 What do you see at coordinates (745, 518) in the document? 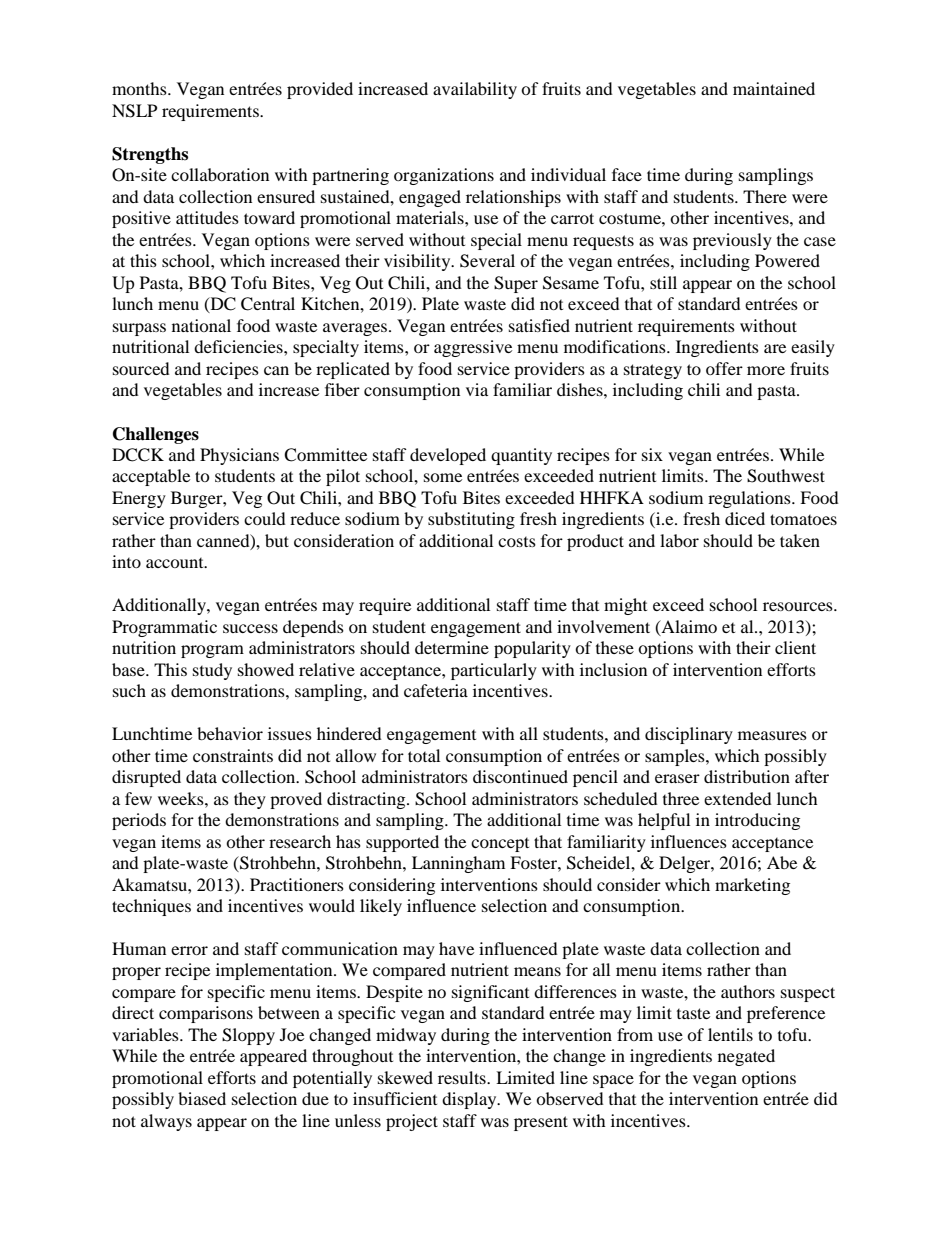
I see `diced` at bounding box center [745, 518].
